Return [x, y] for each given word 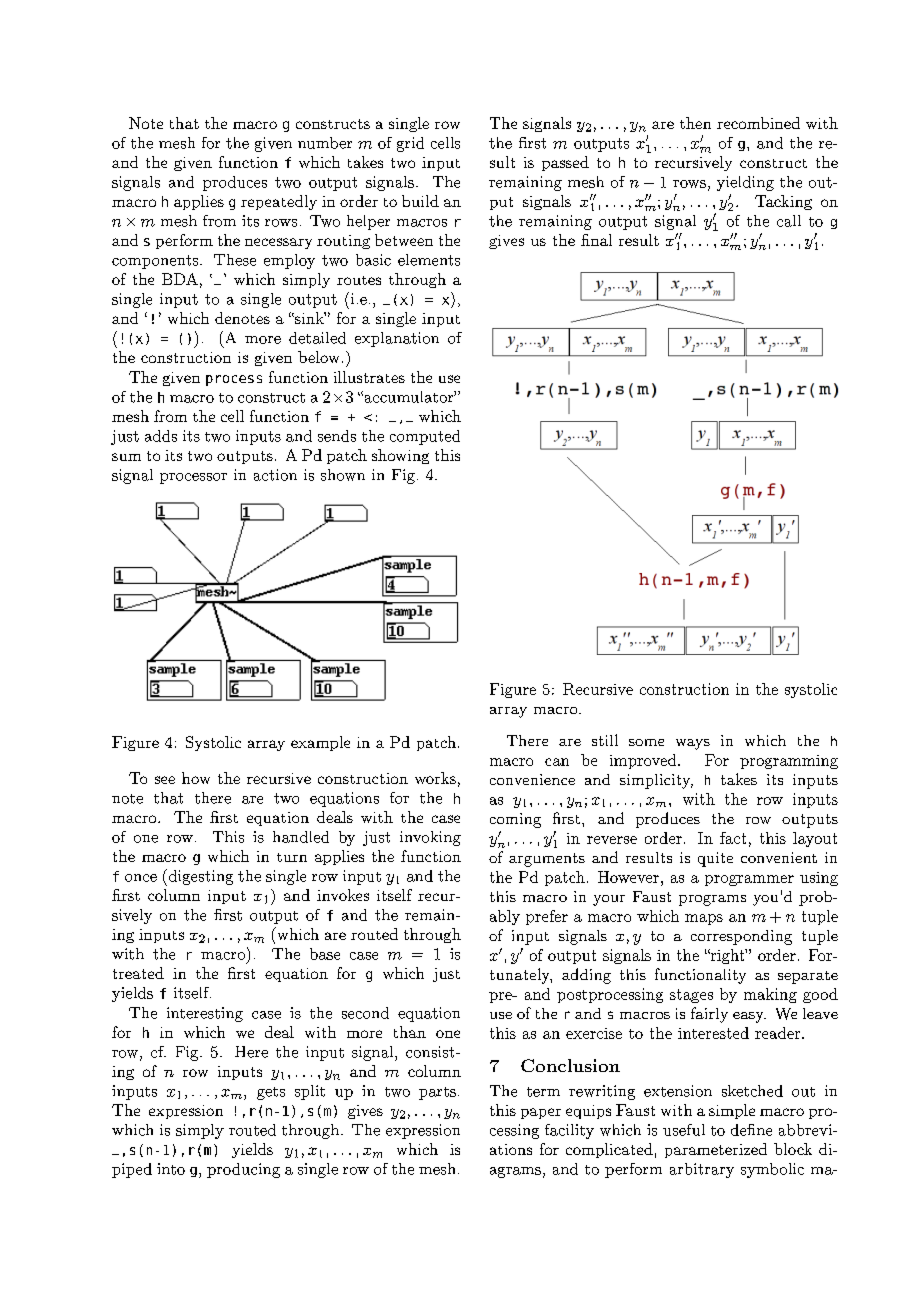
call [789, 221]
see [165, 780]
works [435, 778]
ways [693, 744]
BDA [180, 279]
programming [789, 762]
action [275, 475]
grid [410, 144]
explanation [397, 339]
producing [243, 1170]
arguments [547, 860]
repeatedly [279, 202]
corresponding [741, 937]
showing [400, 456]
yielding [745, 183]
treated [138, 973]
